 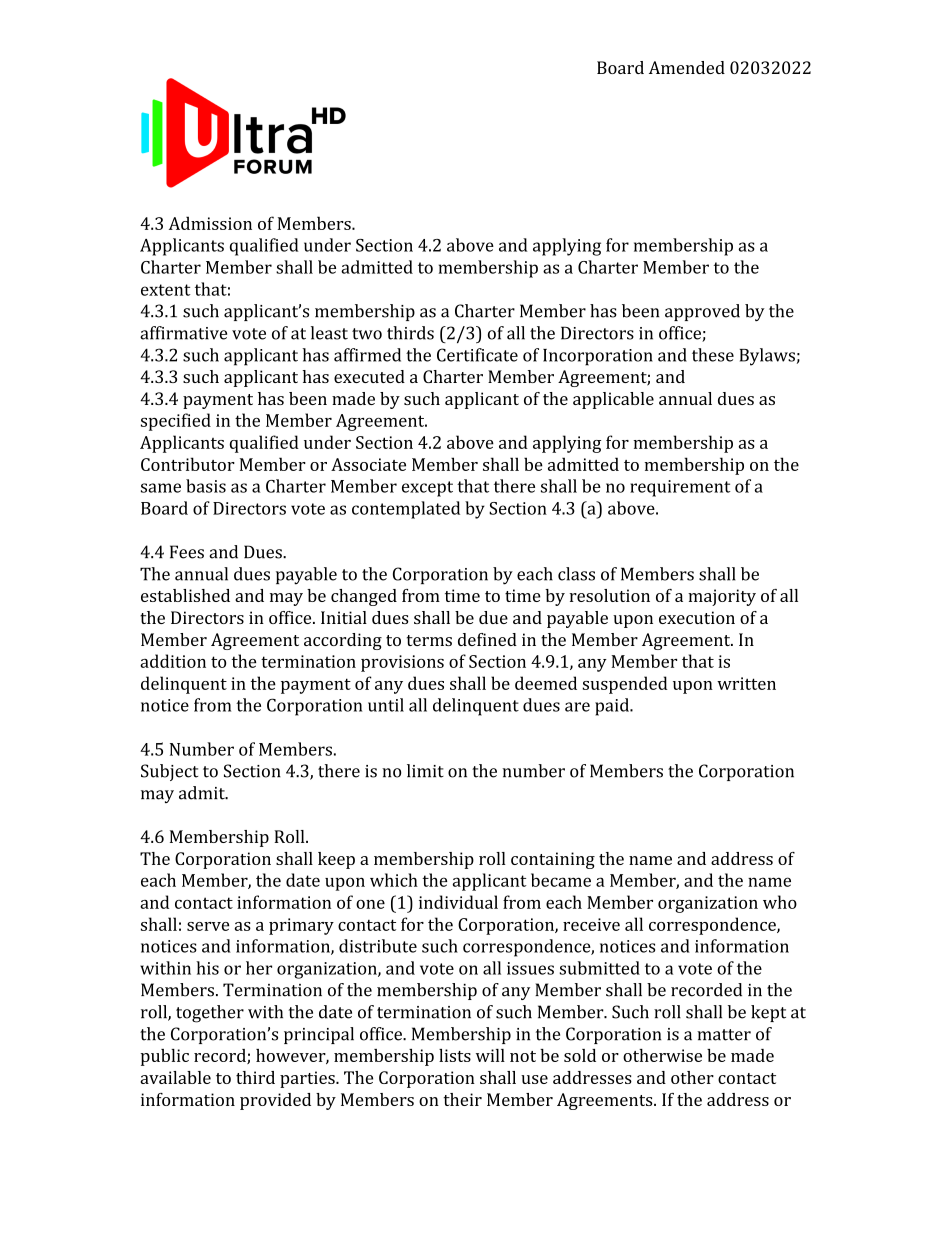 I want to click on who, so click(x=780, y=902).
